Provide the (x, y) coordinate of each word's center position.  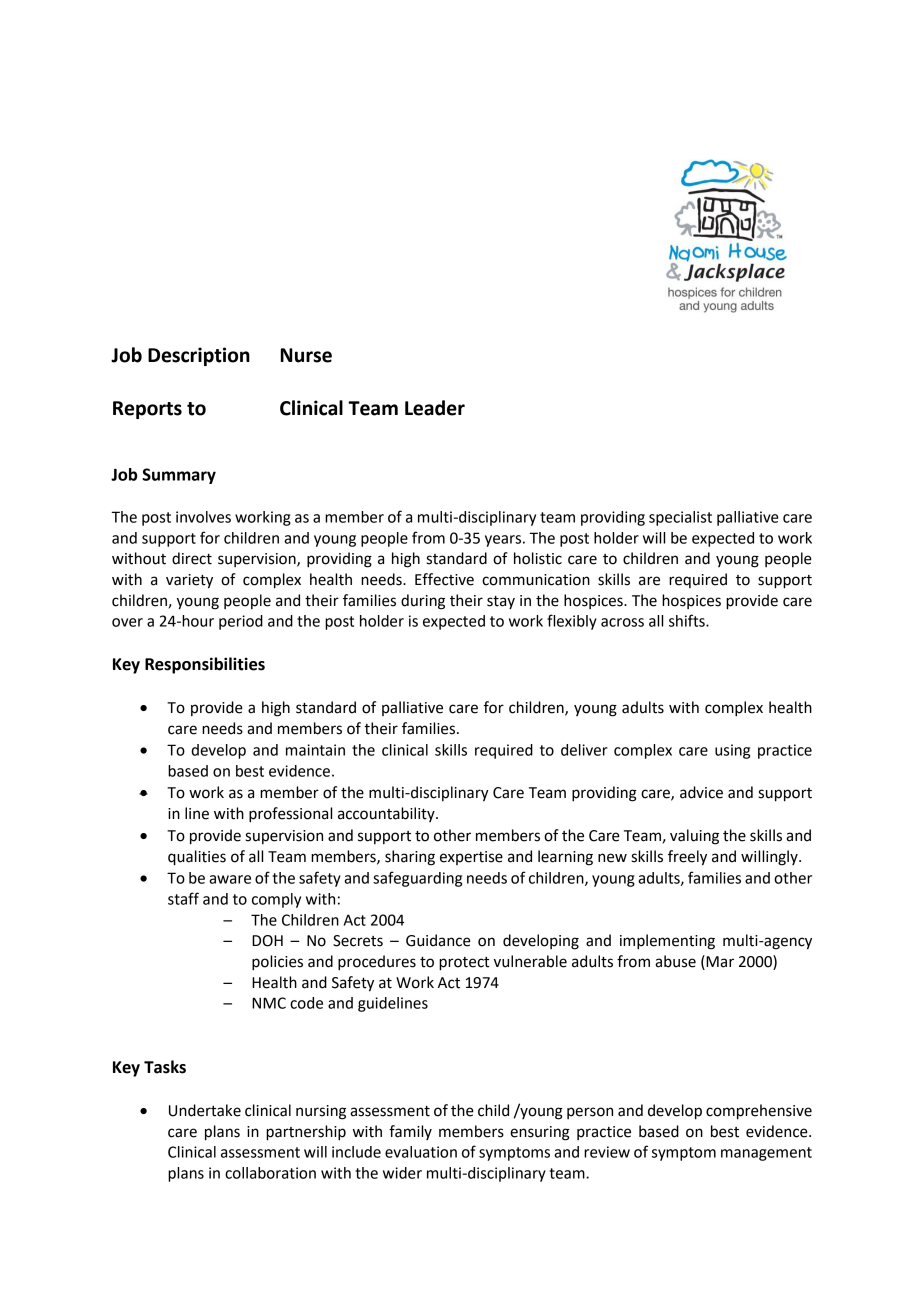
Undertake (205, 1110)
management (766, 1154)
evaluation (421, 1152)
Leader (435, 408)
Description (199, 356)
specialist (680, 518)
